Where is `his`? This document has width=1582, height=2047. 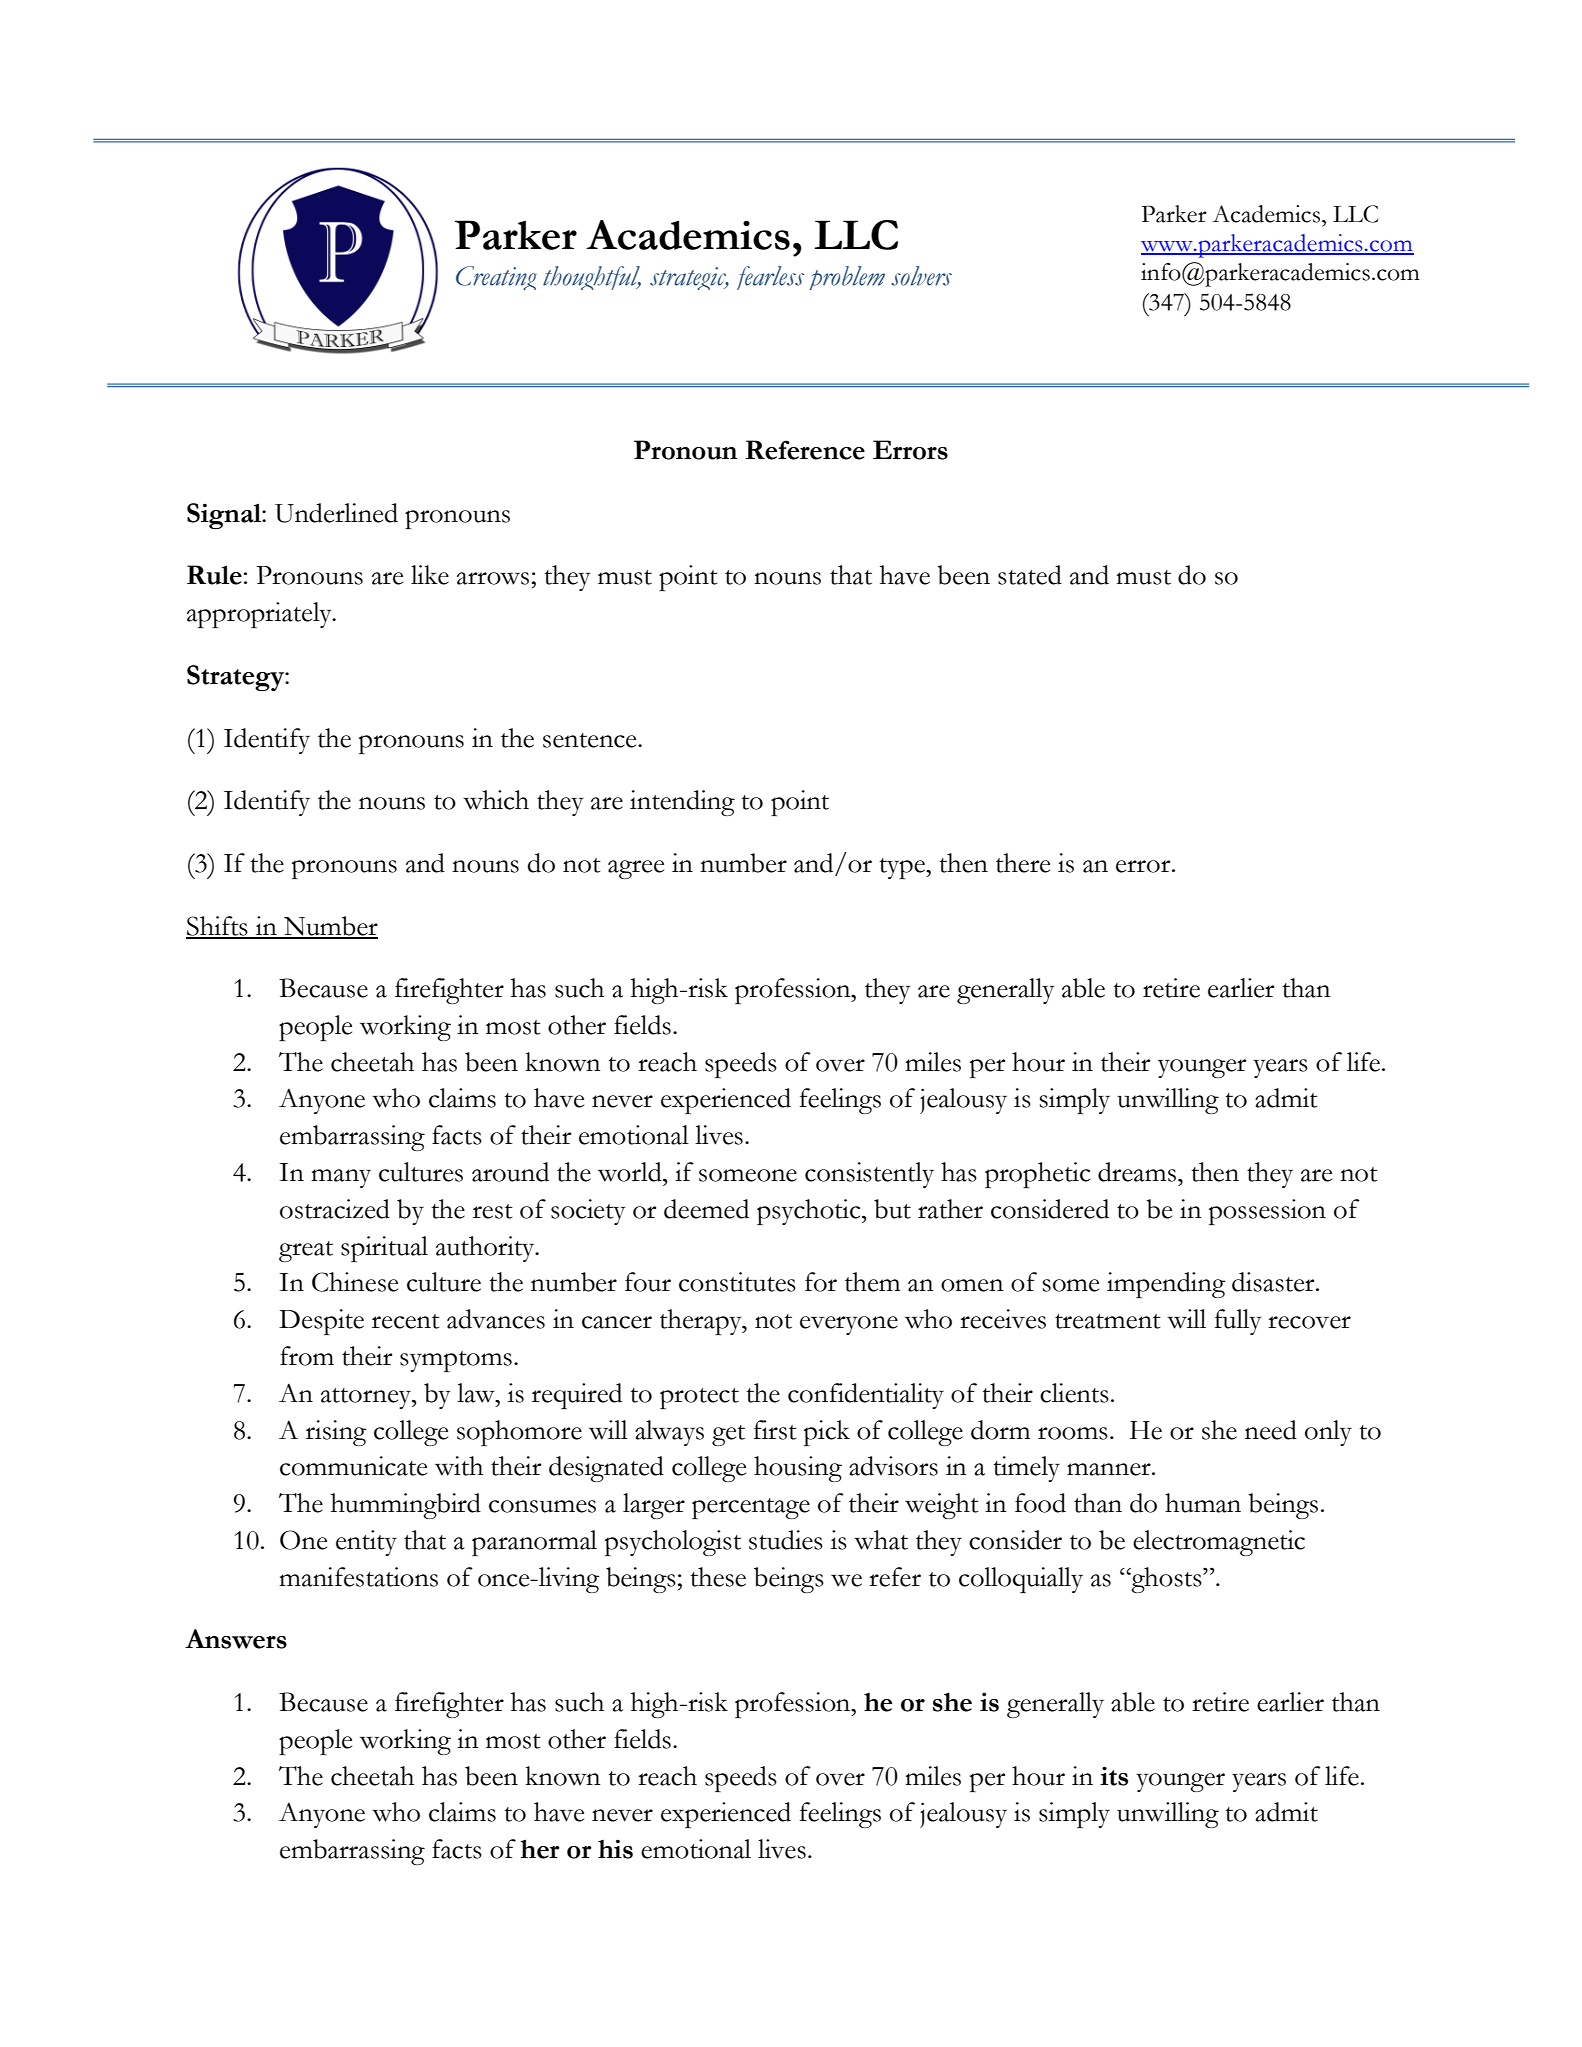 his is located at coordinates (615, 1849).
